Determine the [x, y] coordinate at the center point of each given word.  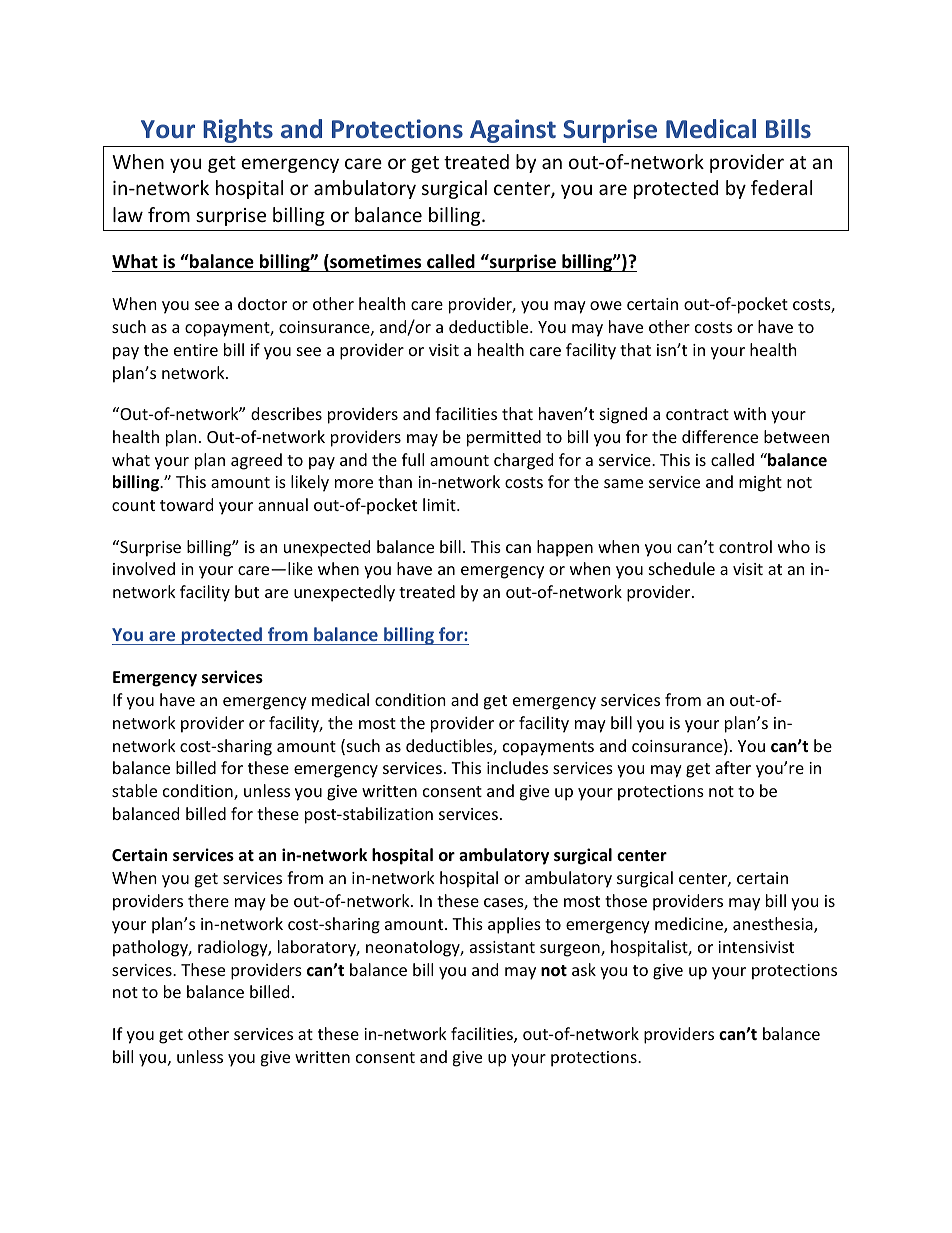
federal [781, 187]
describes [286, 413]
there [208, 900]
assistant [502, 947]
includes [517, 767]
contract [697, 414]
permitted [504, 438]
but [247, 591]
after [733, 767]
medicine [690, 925]
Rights [238, 131]
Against [513, 131]
